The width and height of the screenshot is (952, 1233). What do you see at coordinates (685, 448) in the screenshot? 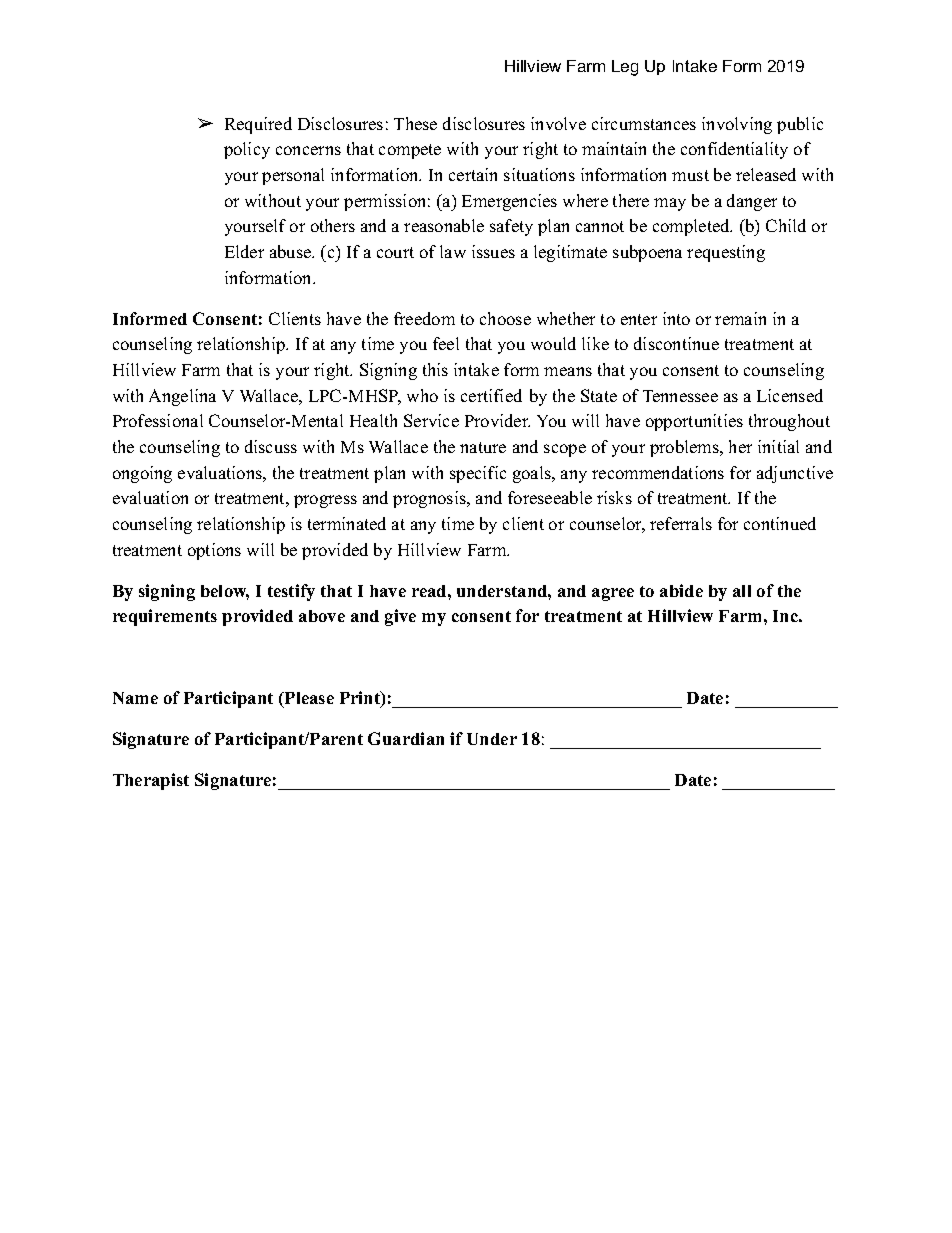
I see `problems` at bounding box center [685, 448].
